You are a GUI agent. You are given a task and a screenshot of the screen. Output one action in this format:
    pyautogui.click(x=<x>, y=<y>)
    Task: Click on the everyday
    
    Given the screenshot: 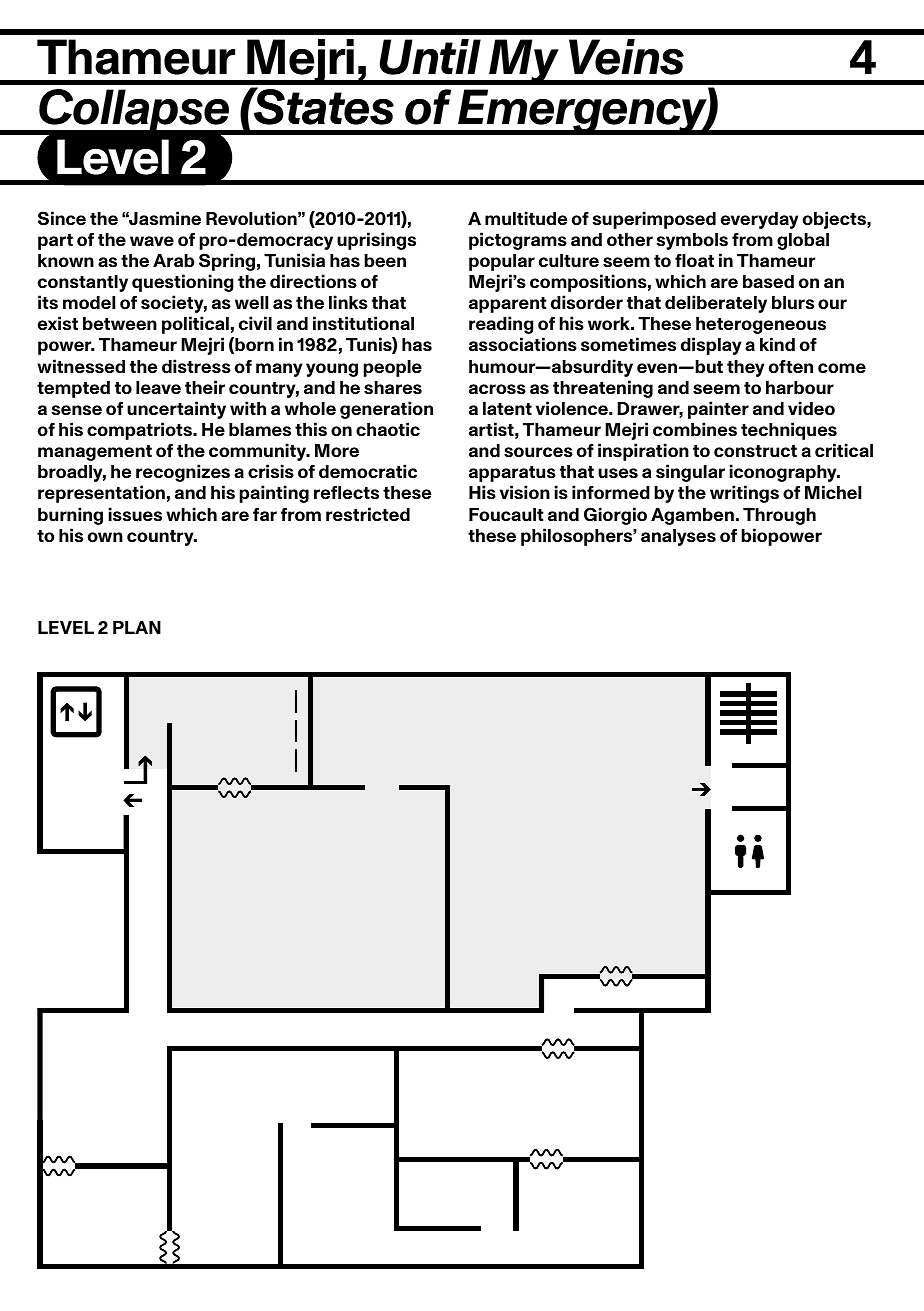 What is the action you would take?
    pyautogui.click(x=760, y=220)
